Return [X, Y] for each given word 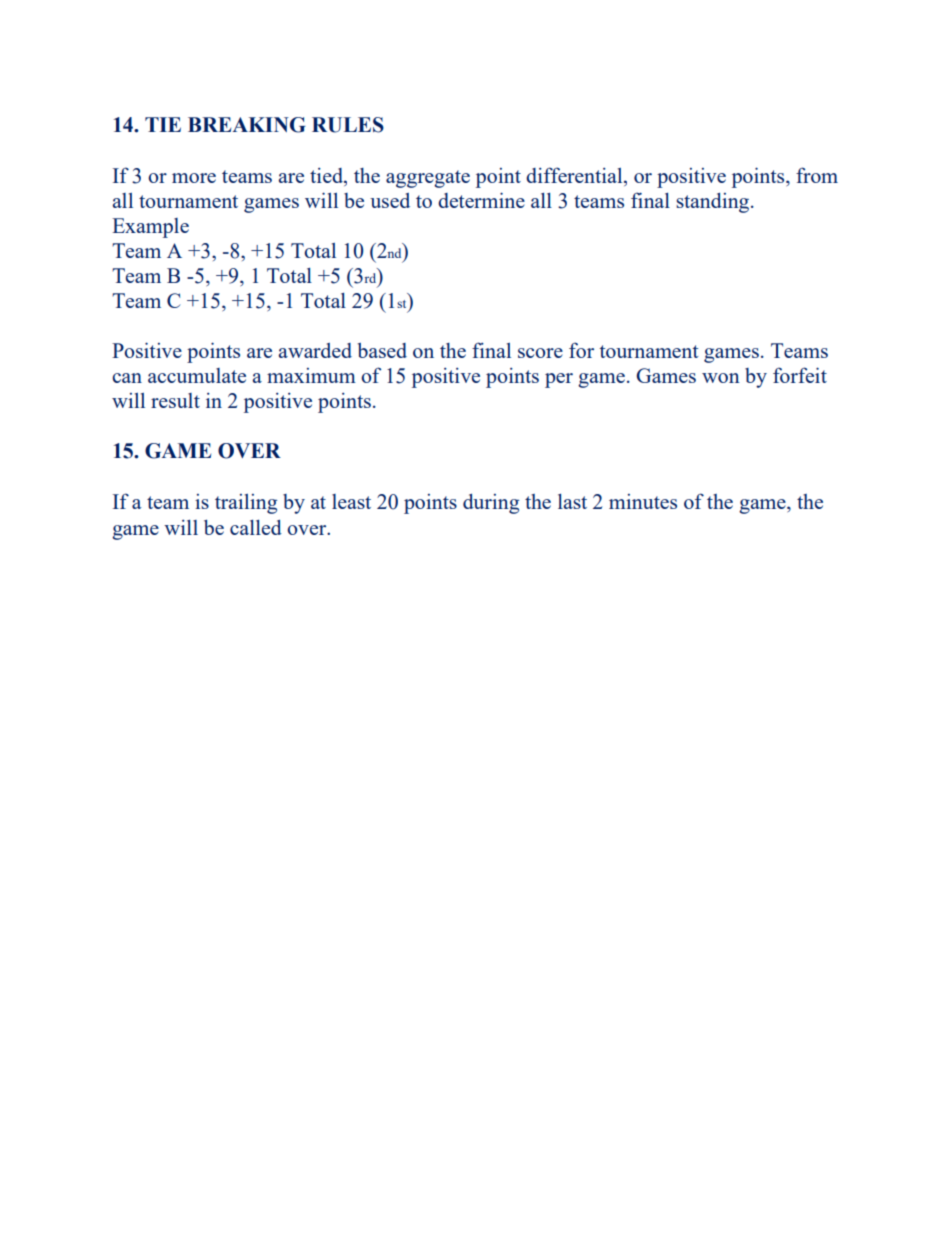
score [540, 353]
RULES [348, 125]
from [817, 175]
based [382, 350]
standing [714, 203]
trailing [246, 504]
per [559, 380]
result [175, 400]
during [491, 504]
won [721, 378]
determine [481, 200]
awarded [315, 350]
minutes [643, 501]
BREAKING [247, 125]
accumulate [197, 375]
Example [150, 228]
